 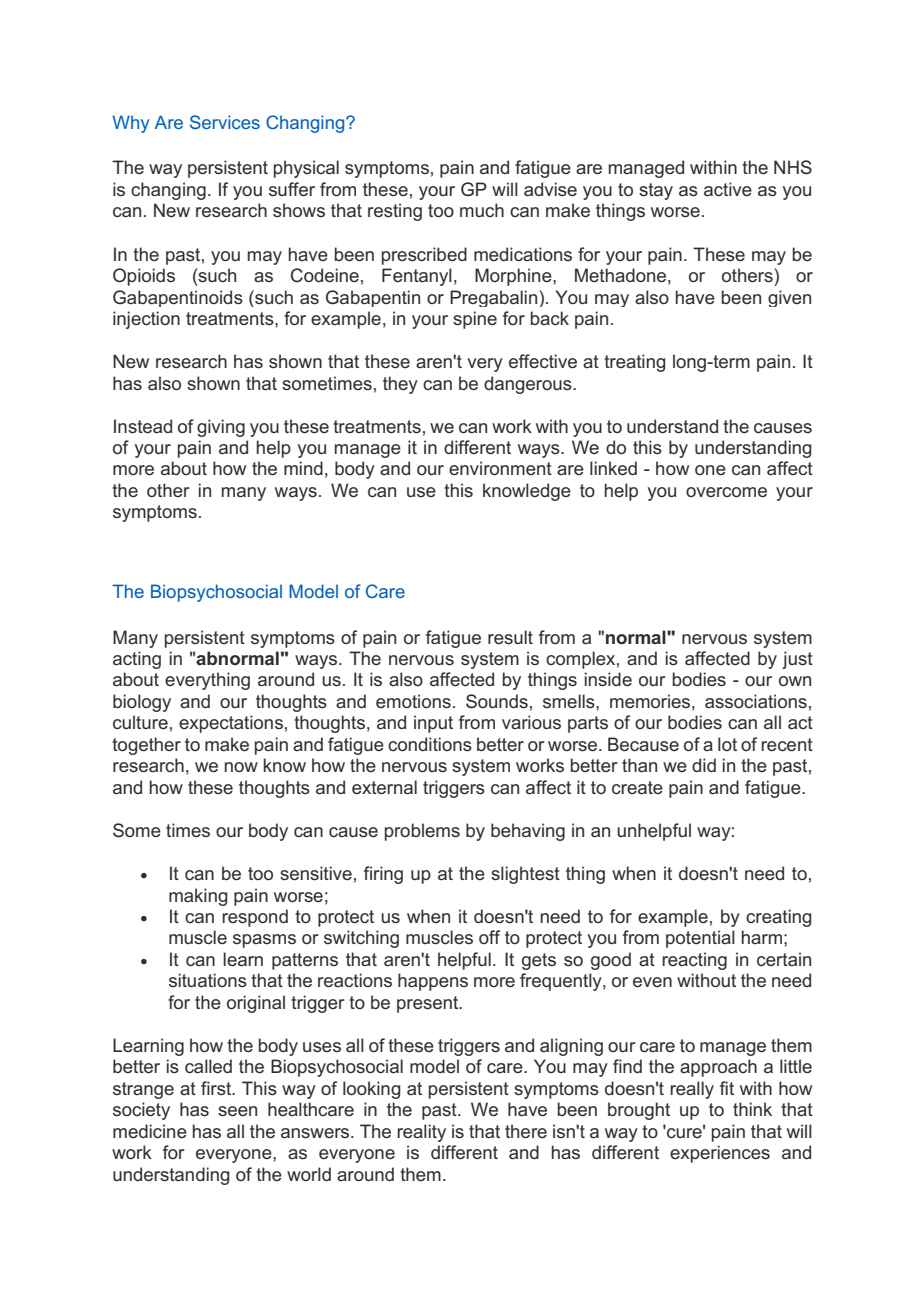 I want to click on experiences, so click(x=720, y=1154).
